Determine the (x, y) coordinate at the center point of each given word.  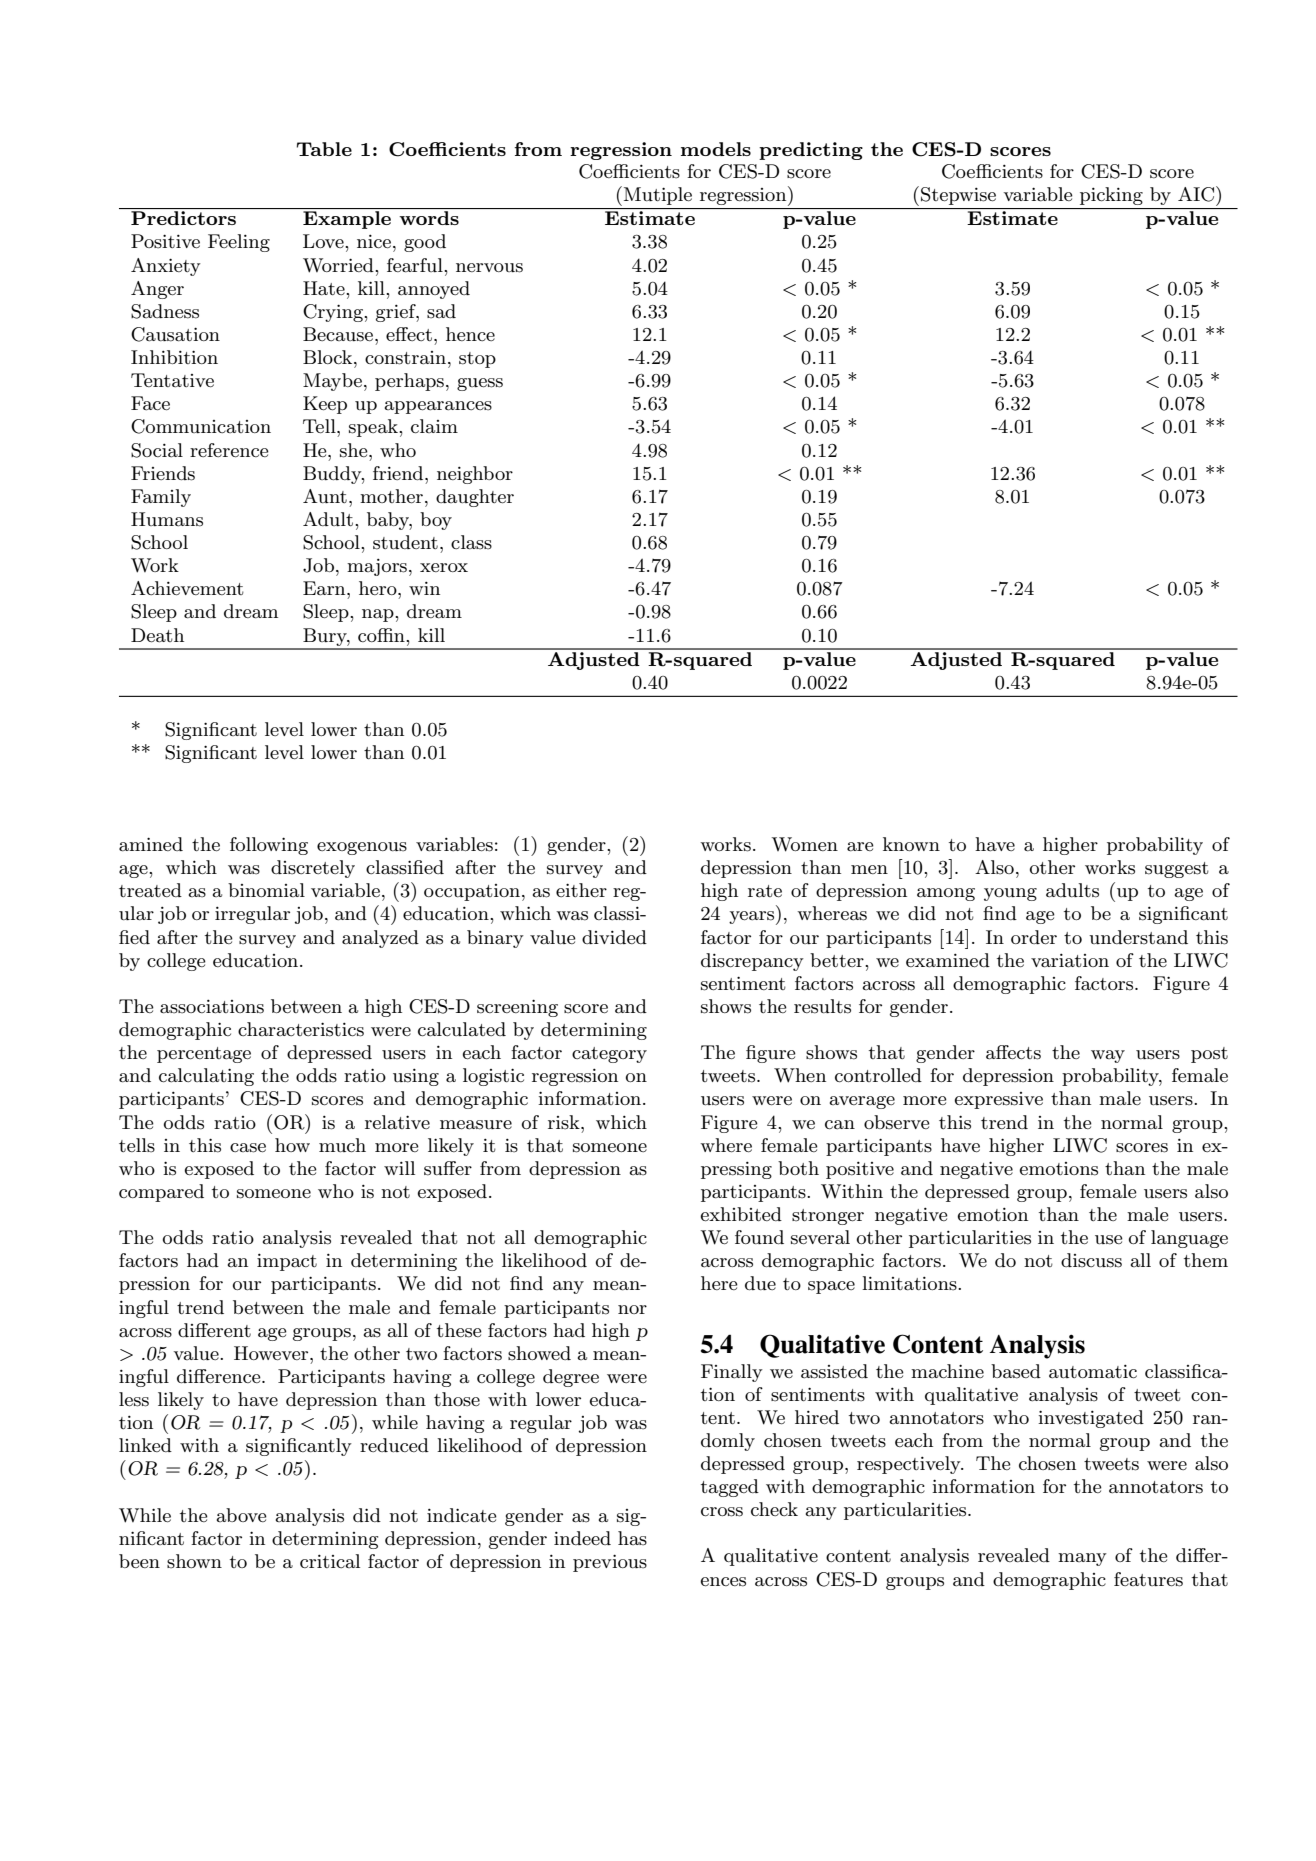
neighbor (475, 475)
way (1108, 1056)
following (269, 846)
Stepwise (958, 196)
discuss (1091, 1260)
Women (805, 844)
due (760, 1283)
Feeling (239, 243)
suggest (1177, 870)
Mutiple (658, 196)
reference (229, 450)
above (242, 1515)
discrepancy (752, 962)
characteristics (301, 1029)
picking (1111, 196)
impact (287, 1262)
